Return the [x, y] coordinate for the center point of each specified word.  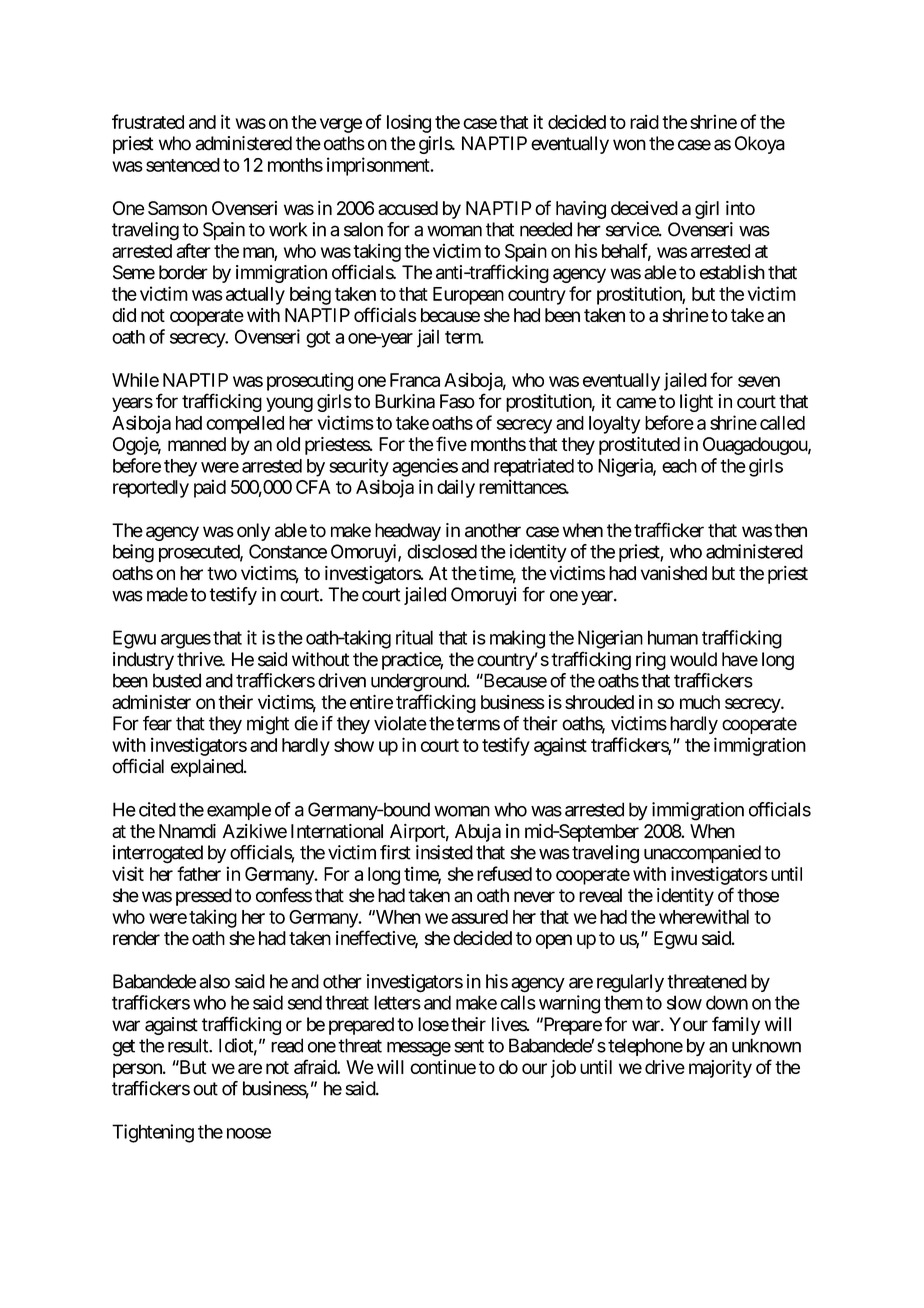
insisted [444, 852]
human [673, 637]
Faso [457, 401]
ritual [414, 637]
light [696, 403]
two [222, 573]
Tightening [153, 1133]
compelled [245, 425]
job [563, 1069]
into [740, 208]
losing [409, 123]
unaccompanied [702, 854]
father [199, 873]
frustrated [148, 121]
